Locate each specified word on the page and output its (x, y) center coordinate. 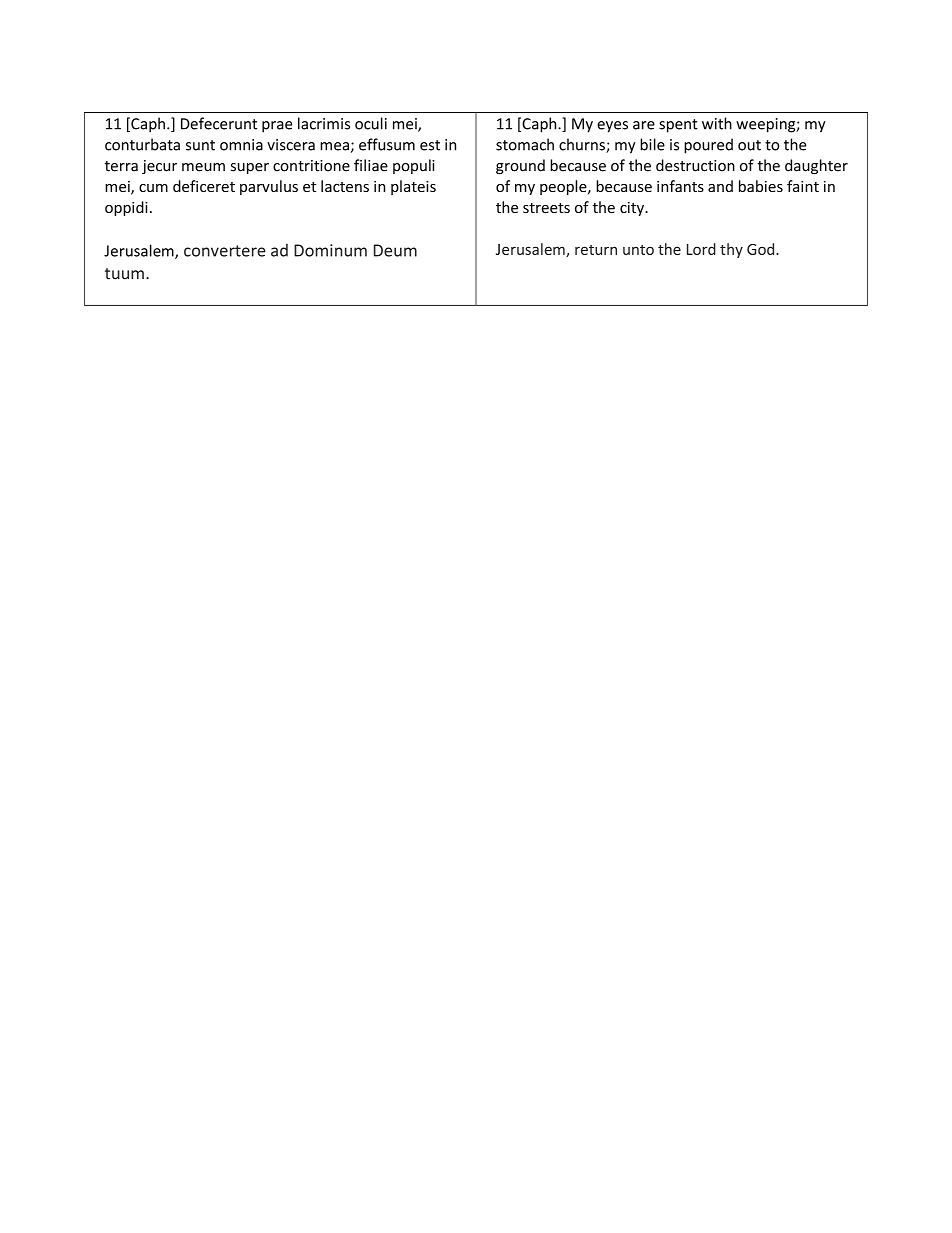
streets (546, 208)
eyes (612, 127)
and (720, 186)
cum (153, 188)
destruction (695, 165)
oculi (371, 123)
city (633, 209)
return (596, 250)
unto (638, 250)
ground (520, 166)
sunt (200, 145)
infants (680, 186)
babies (761, 186)
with (717, 123)
